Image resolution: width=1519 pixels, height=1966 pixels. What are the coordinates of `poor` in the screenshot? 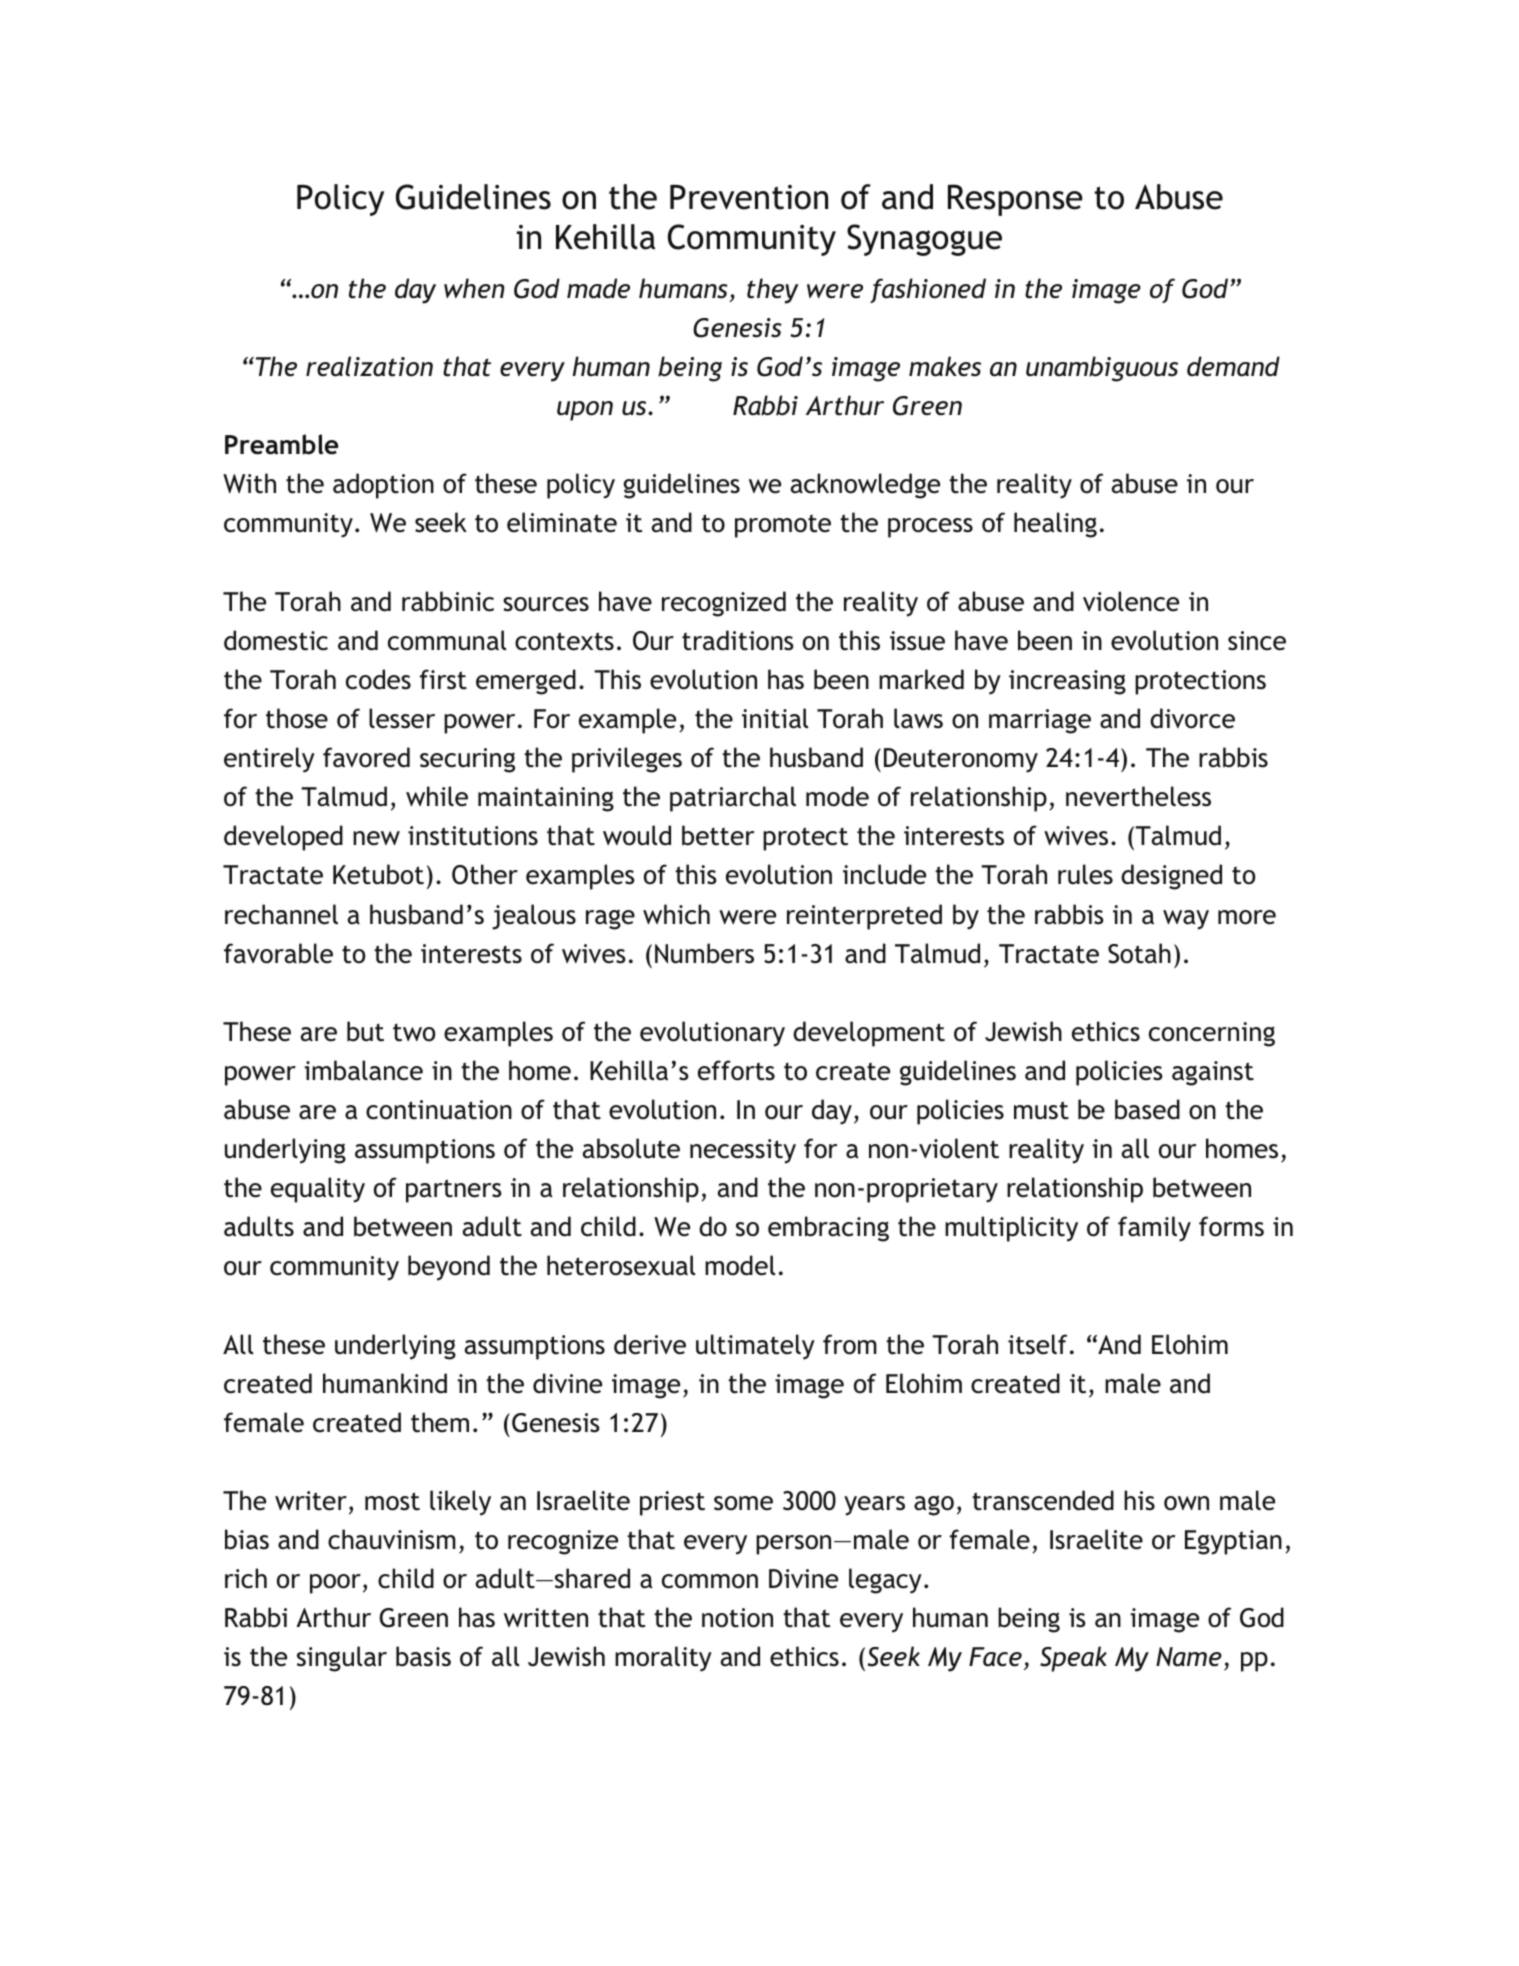 It's located at (335, 1584).
